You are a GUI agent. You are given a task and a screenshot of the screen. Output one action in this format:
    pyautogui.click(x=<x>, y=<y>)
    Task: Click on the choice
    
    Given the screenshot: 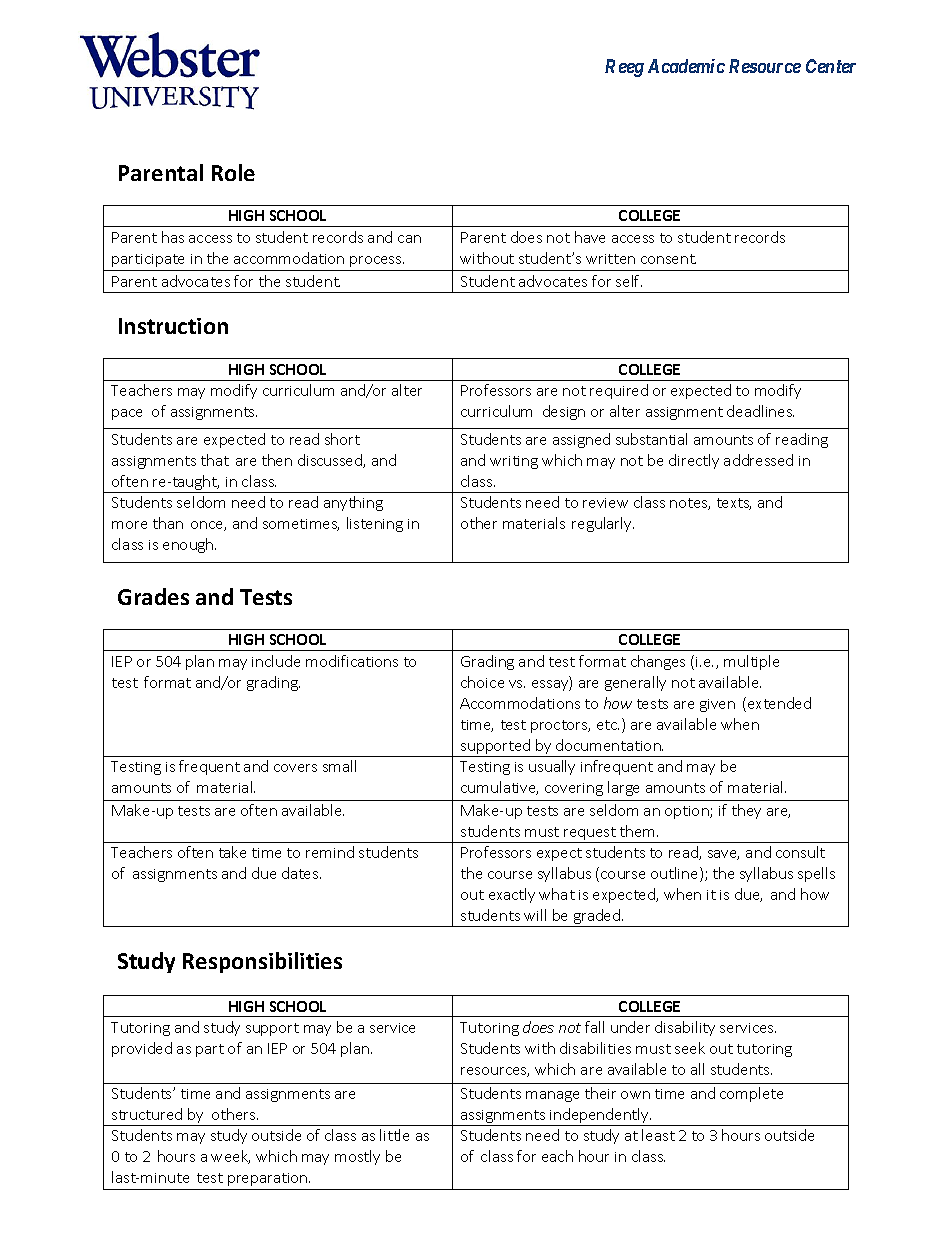 What is the action you would take?
    pyautogui.click(x=482, y=682)
